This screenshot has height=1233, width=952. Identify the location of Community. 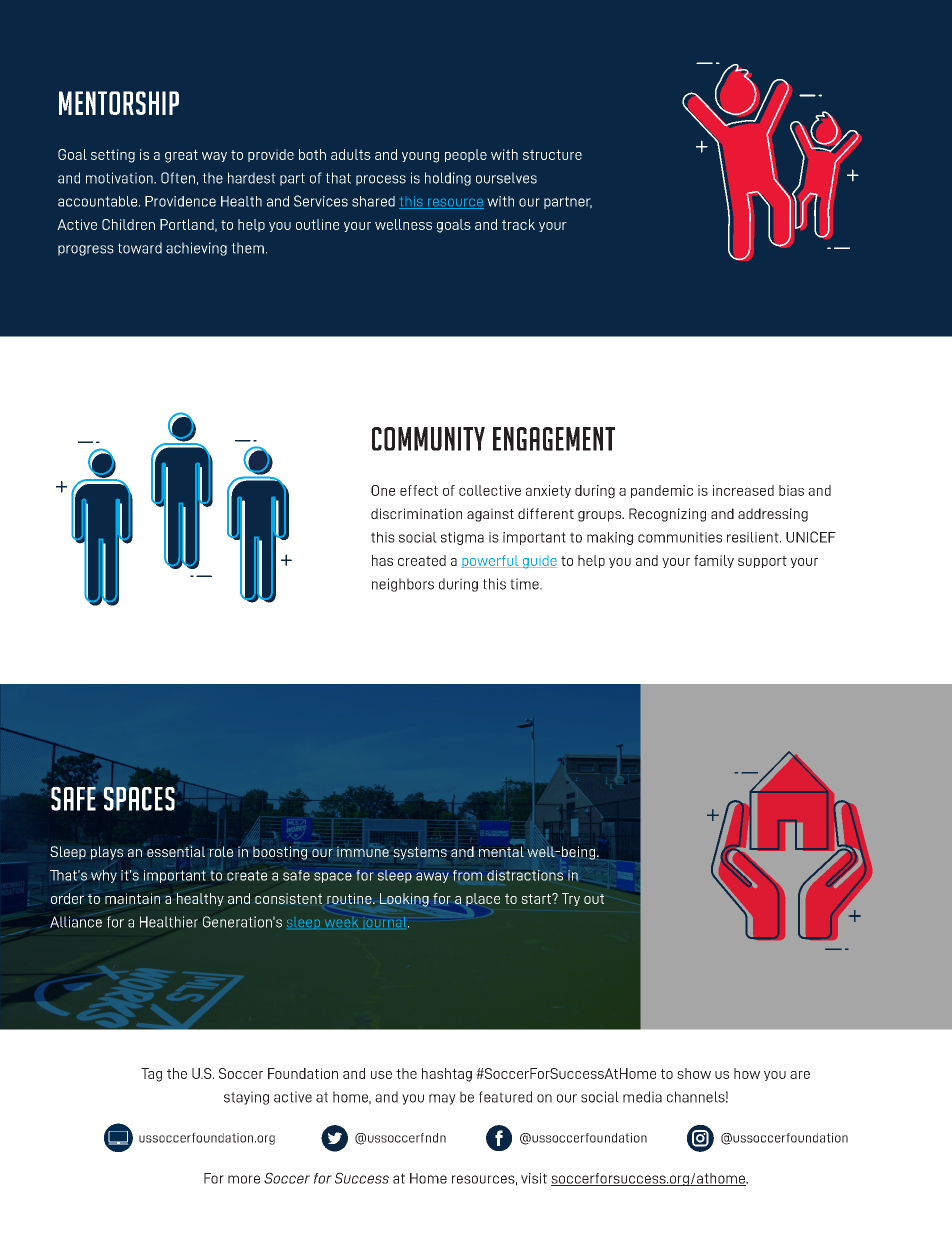
(428, 439).
